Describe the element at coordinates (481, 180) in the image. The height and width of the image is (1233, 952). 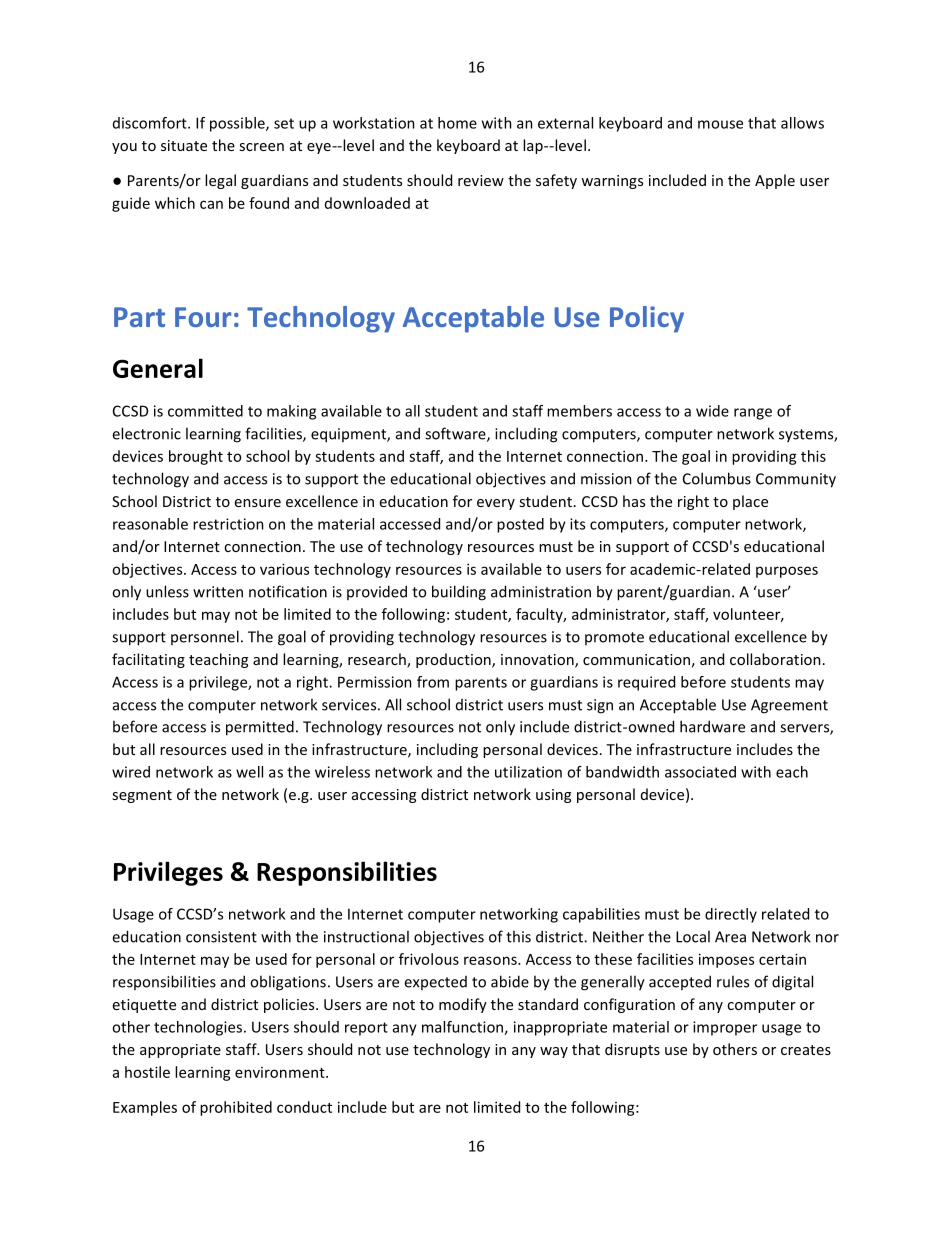
I see `review` at that location.
